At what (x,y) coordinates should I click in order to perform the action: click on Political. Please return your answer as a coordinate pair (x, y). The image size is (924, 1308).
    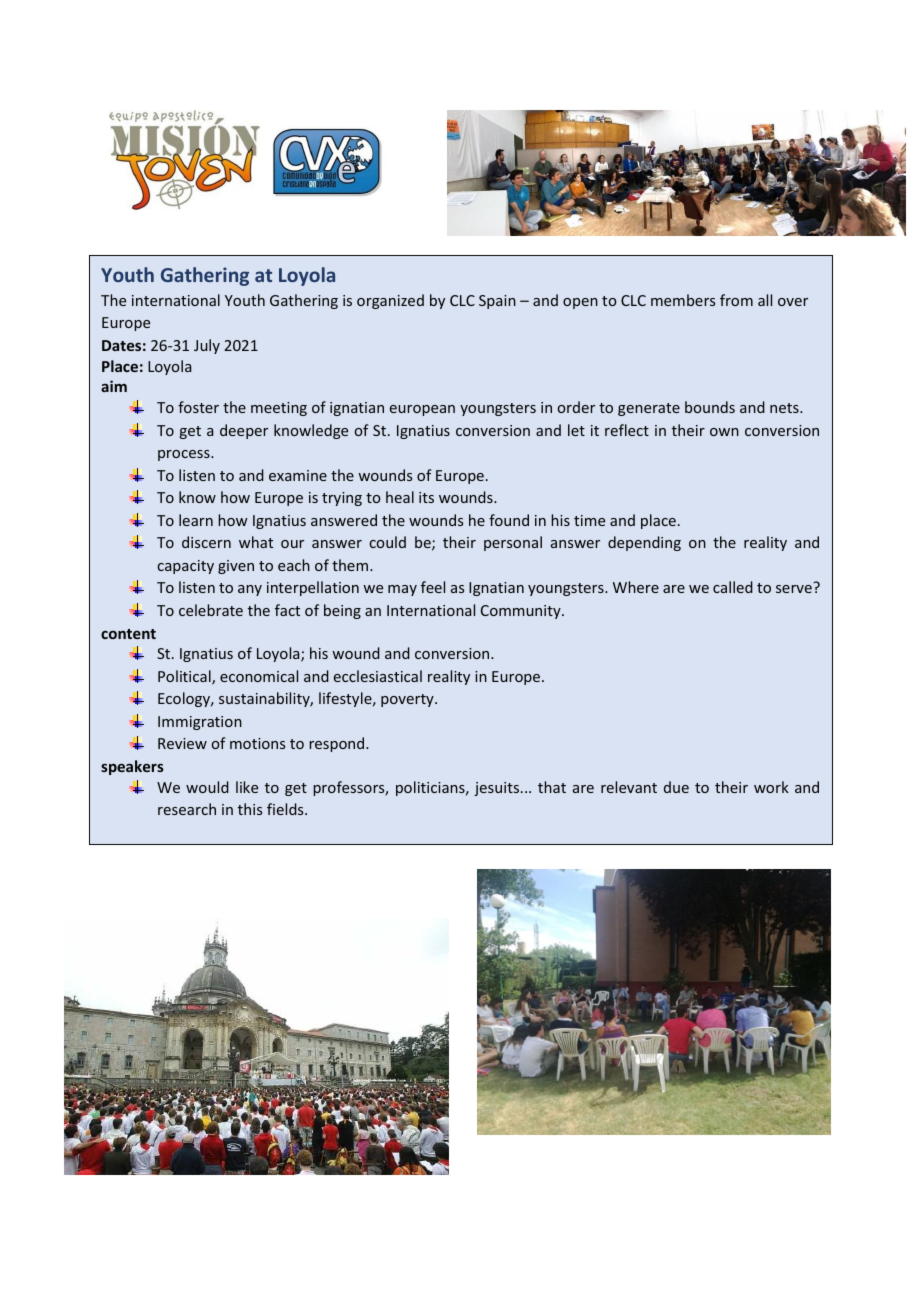
    Looking at the image, I should click on (185, 677).
